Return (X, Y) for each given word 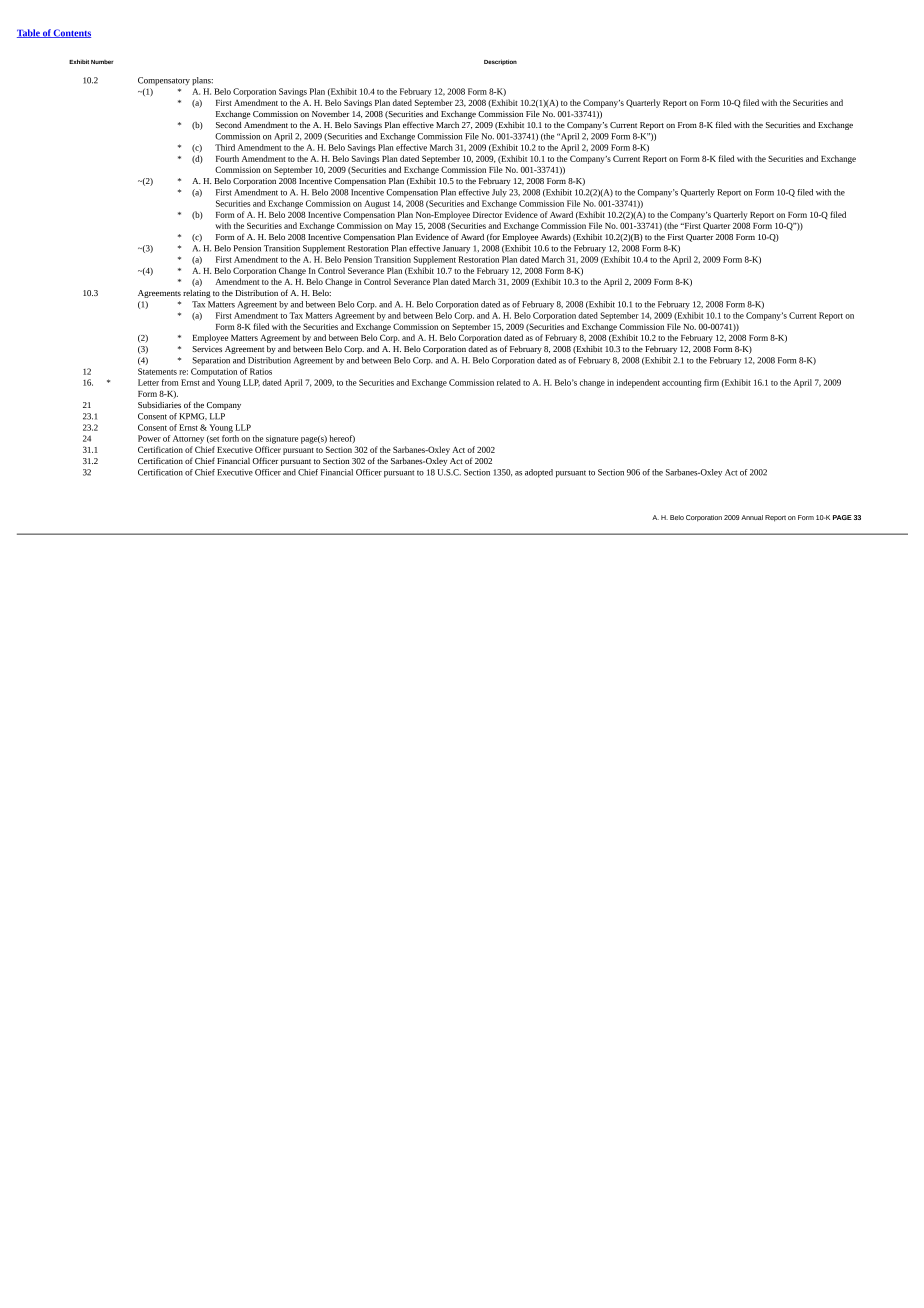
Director (487, 215)
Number (102, 62)
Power (149, 438)
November (331, 114)
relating (197, 294)
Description (500, 62)
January (456, 249)
